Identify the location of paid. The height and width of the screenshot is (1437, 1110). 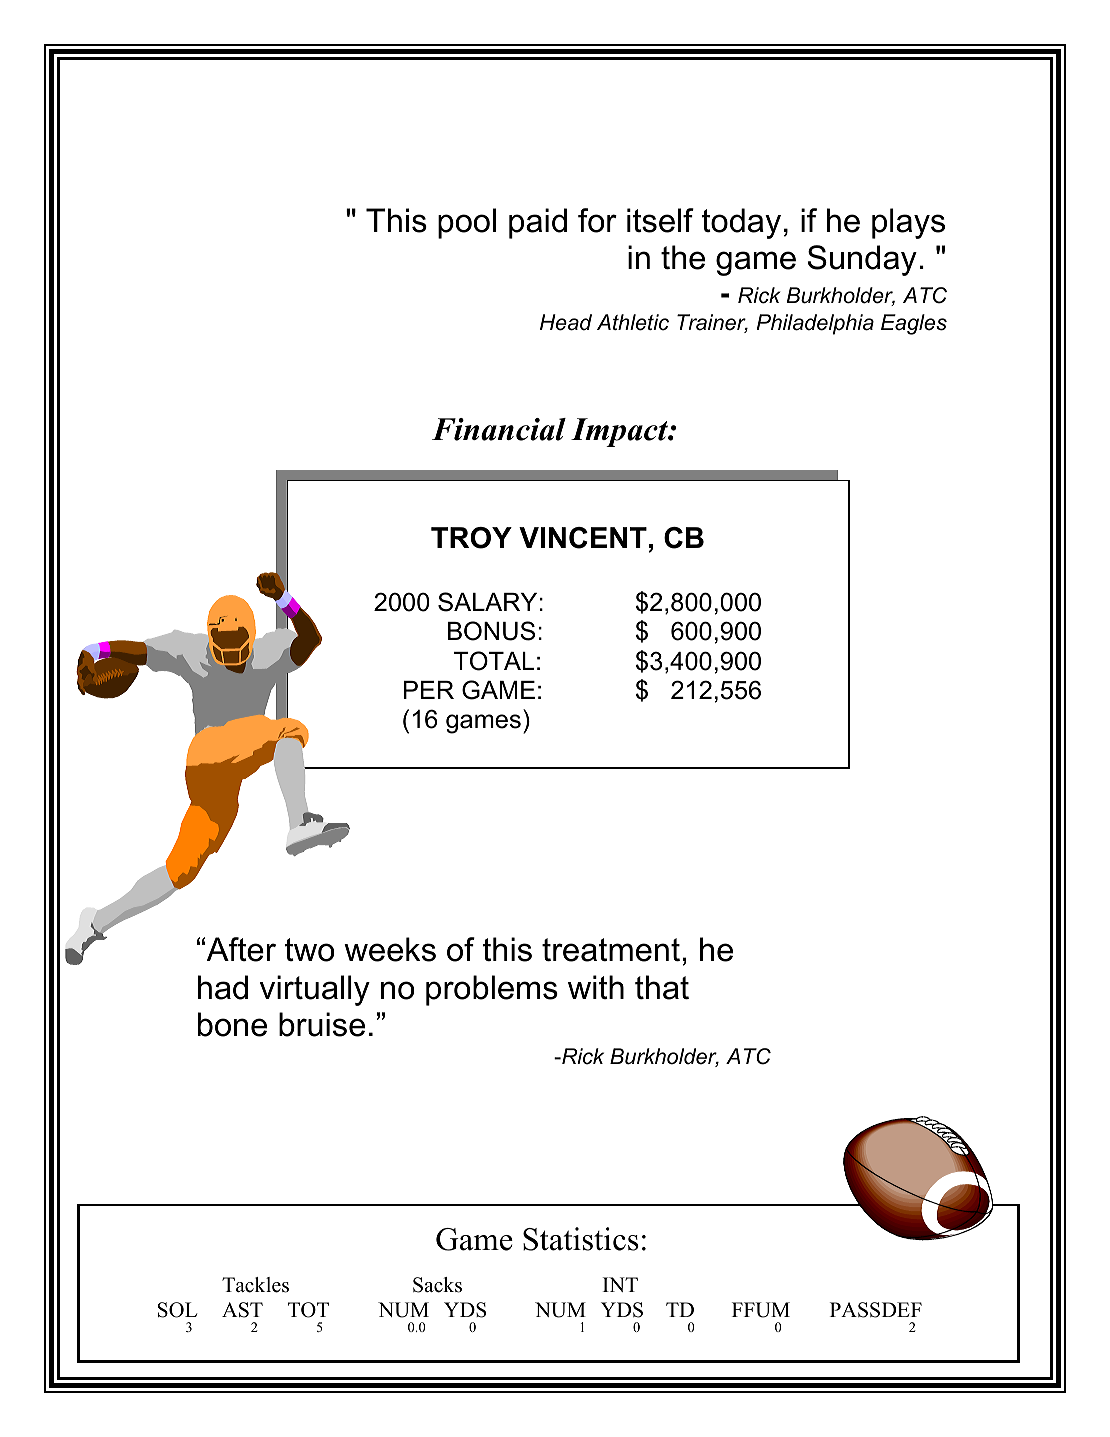
(538, 223).
